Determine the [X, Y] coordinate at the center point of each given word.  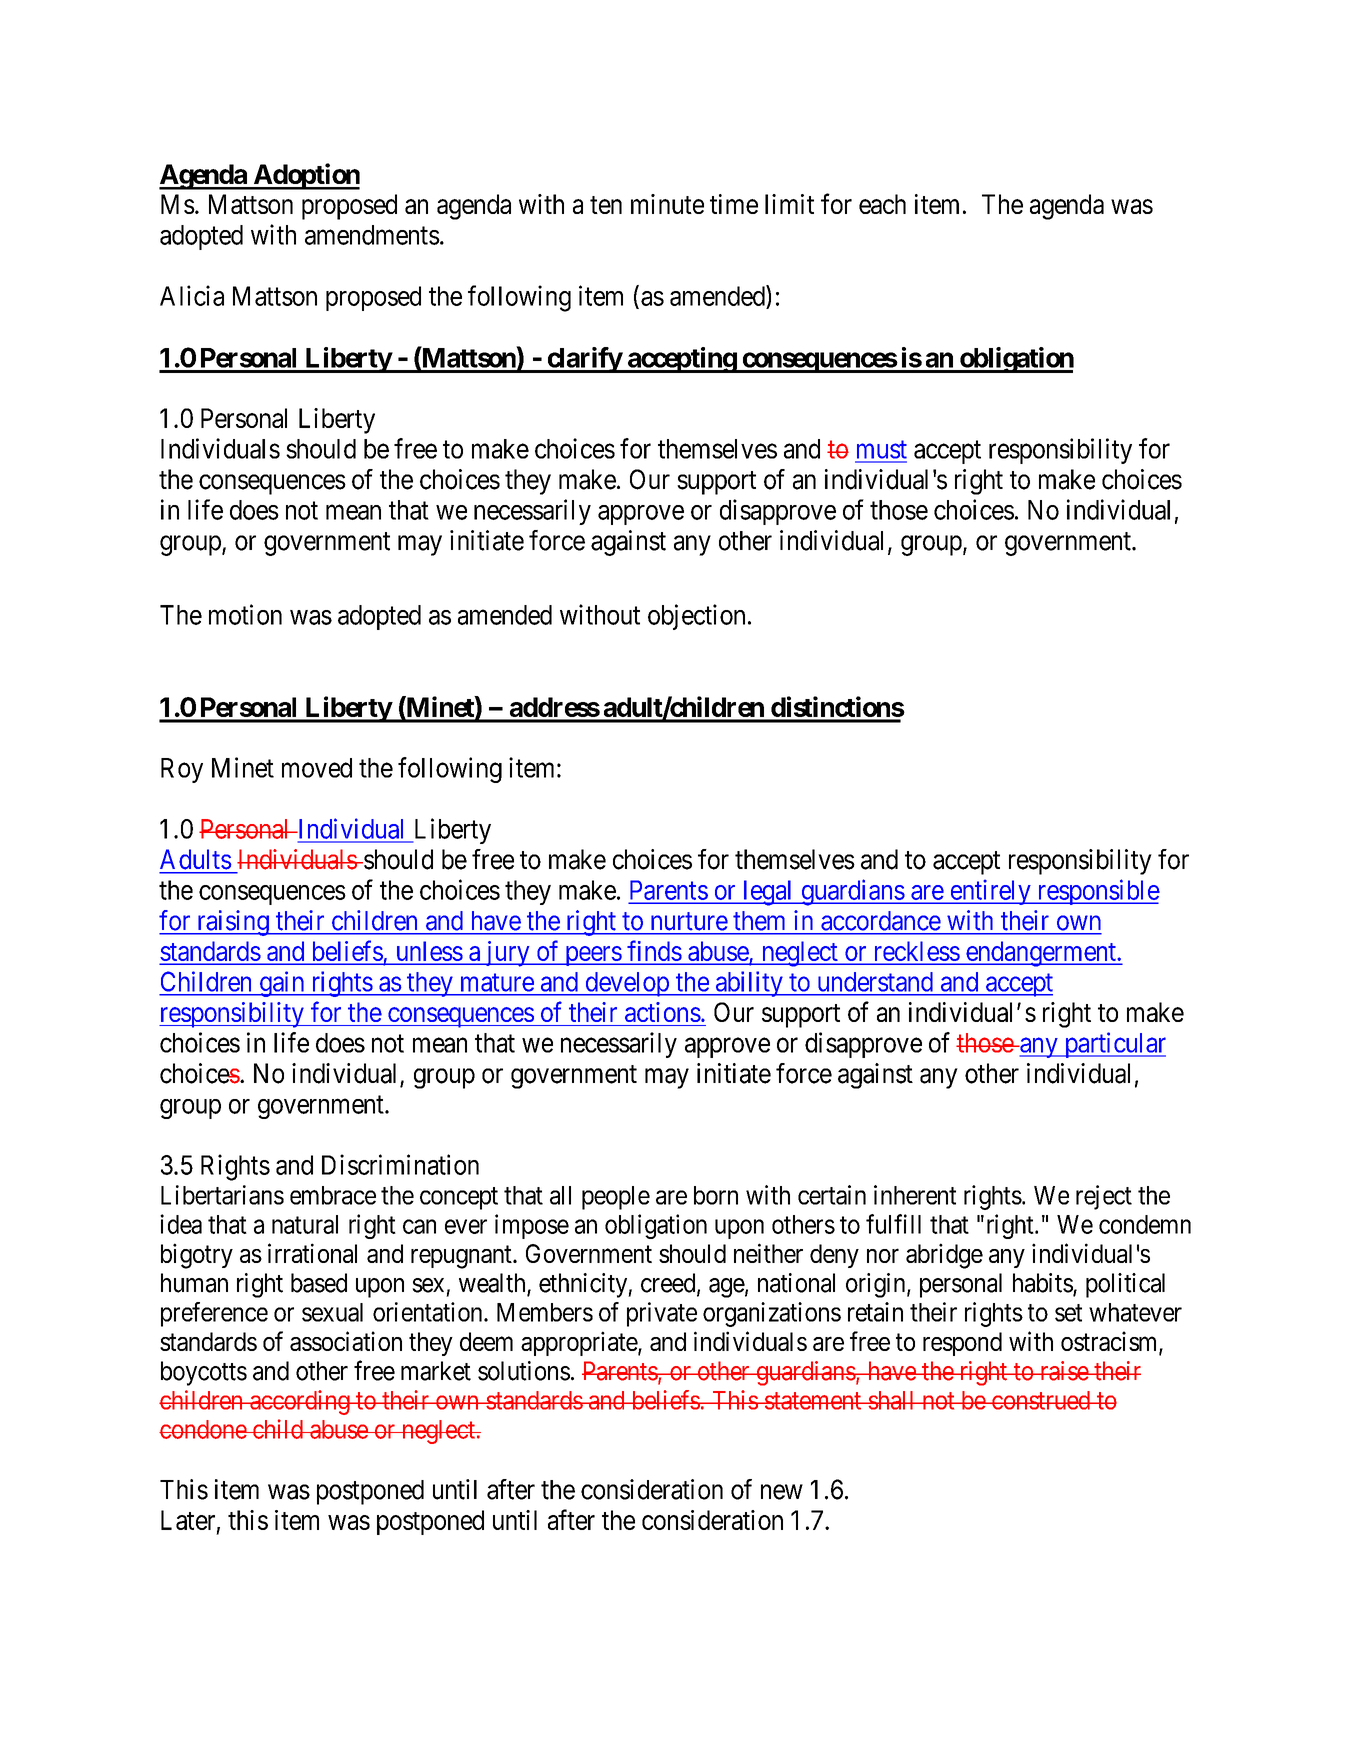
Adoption [305, 176]
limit [789, 204]
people [616, 1198]
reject [1104, 1197]
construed [1041, 1400]
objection [696, 617]
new [782, 1492]
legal [768, 893]
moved [317, 768]
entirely [990, 892]
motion [245, 614]
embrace [333, 1195]
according [300, 1402]
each [882, 204]
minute [667, 204]
